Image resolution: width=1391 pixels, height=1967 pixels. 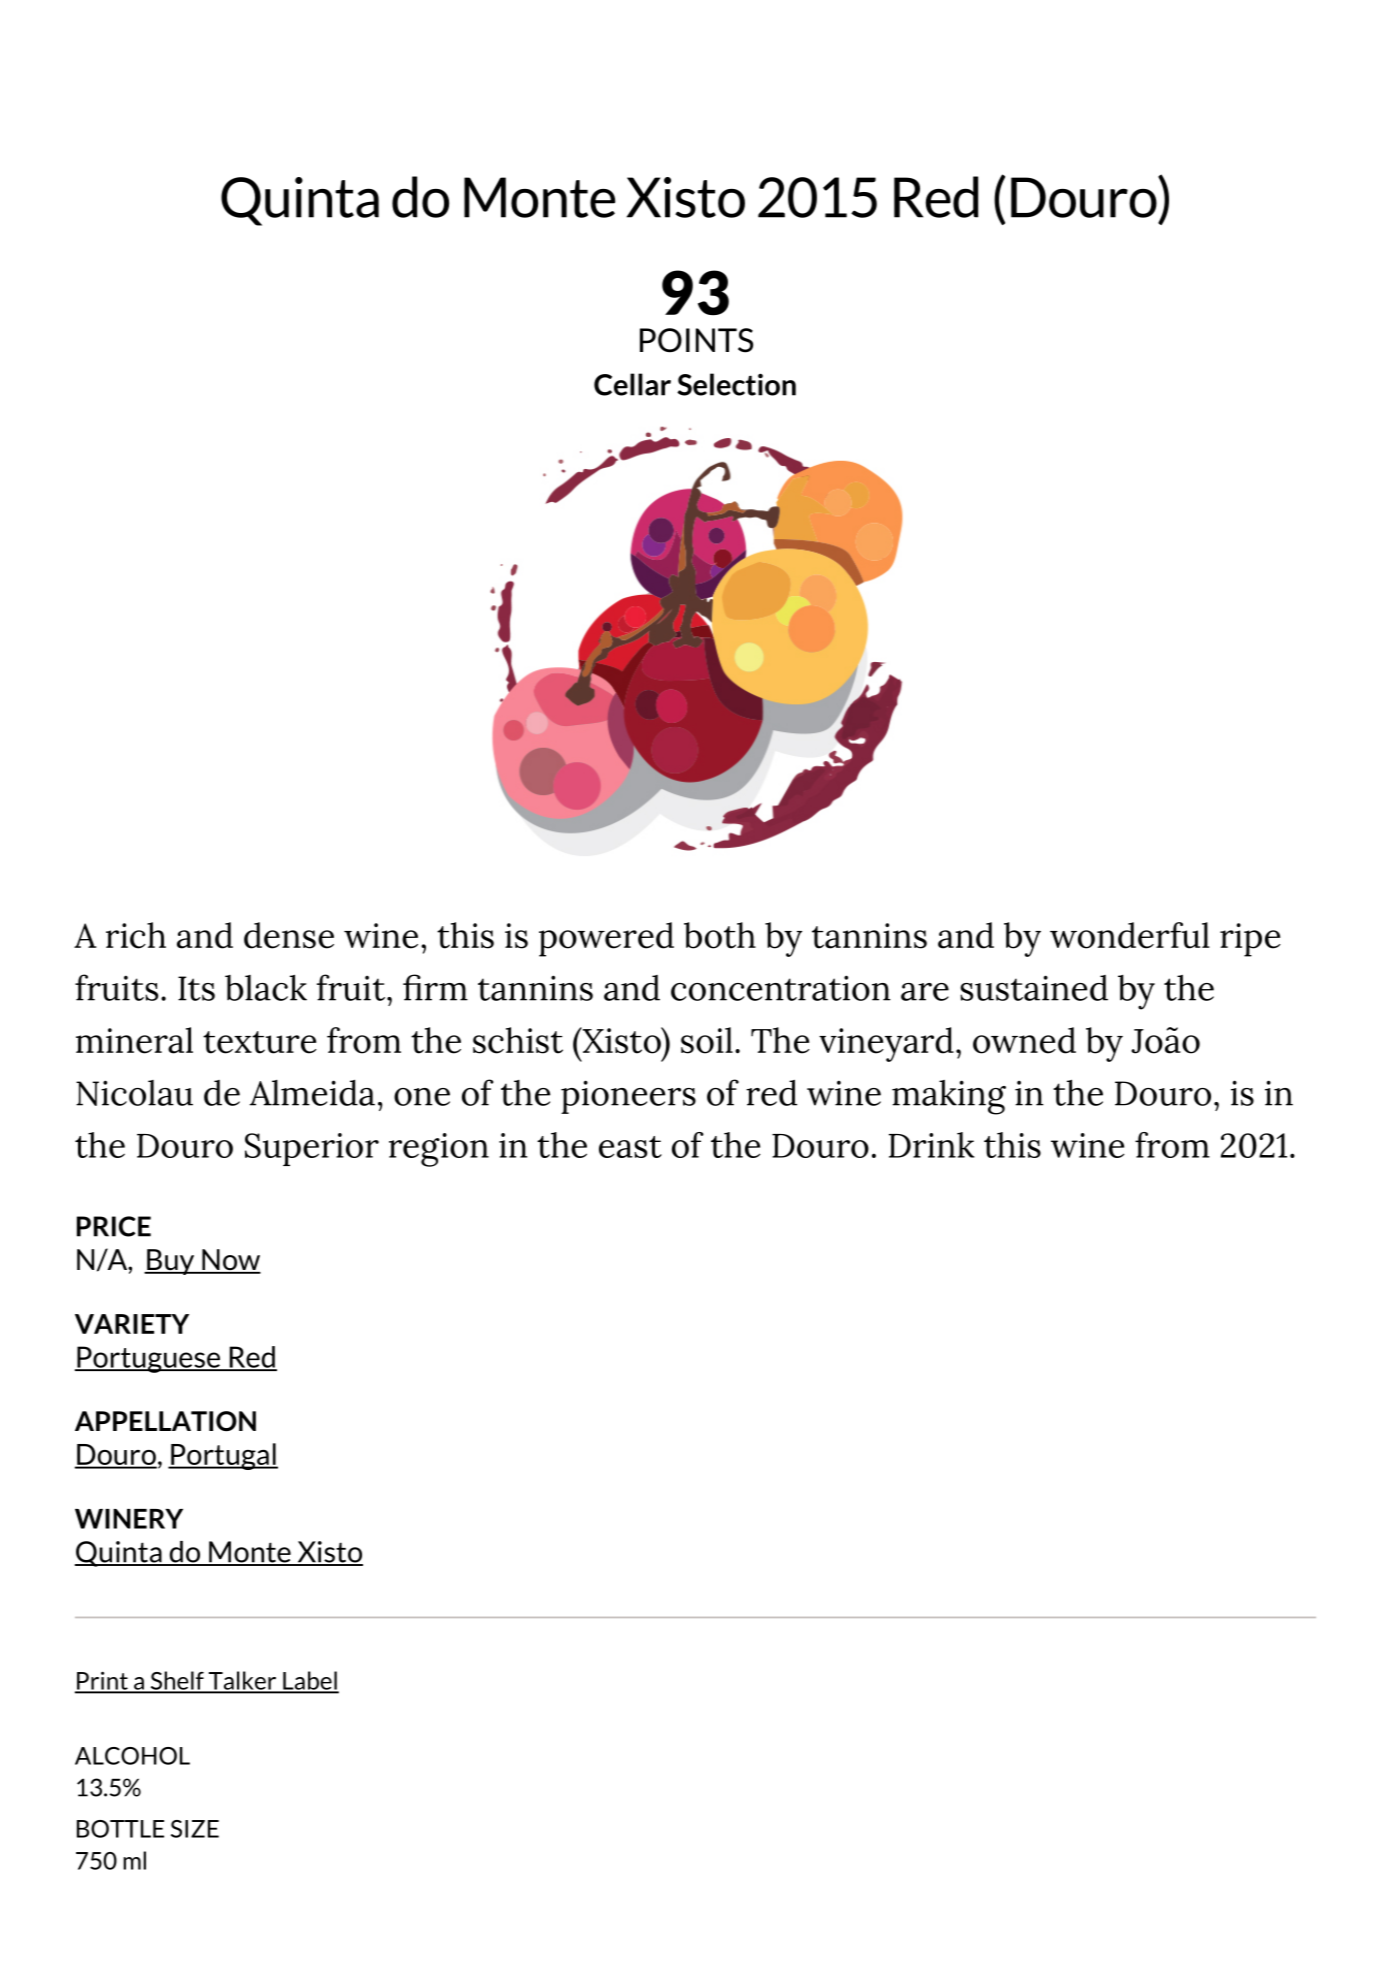 What do you see at coordinates (1250, 940) in the image?
I see `ripe` at bounding box center [1250, 940].
